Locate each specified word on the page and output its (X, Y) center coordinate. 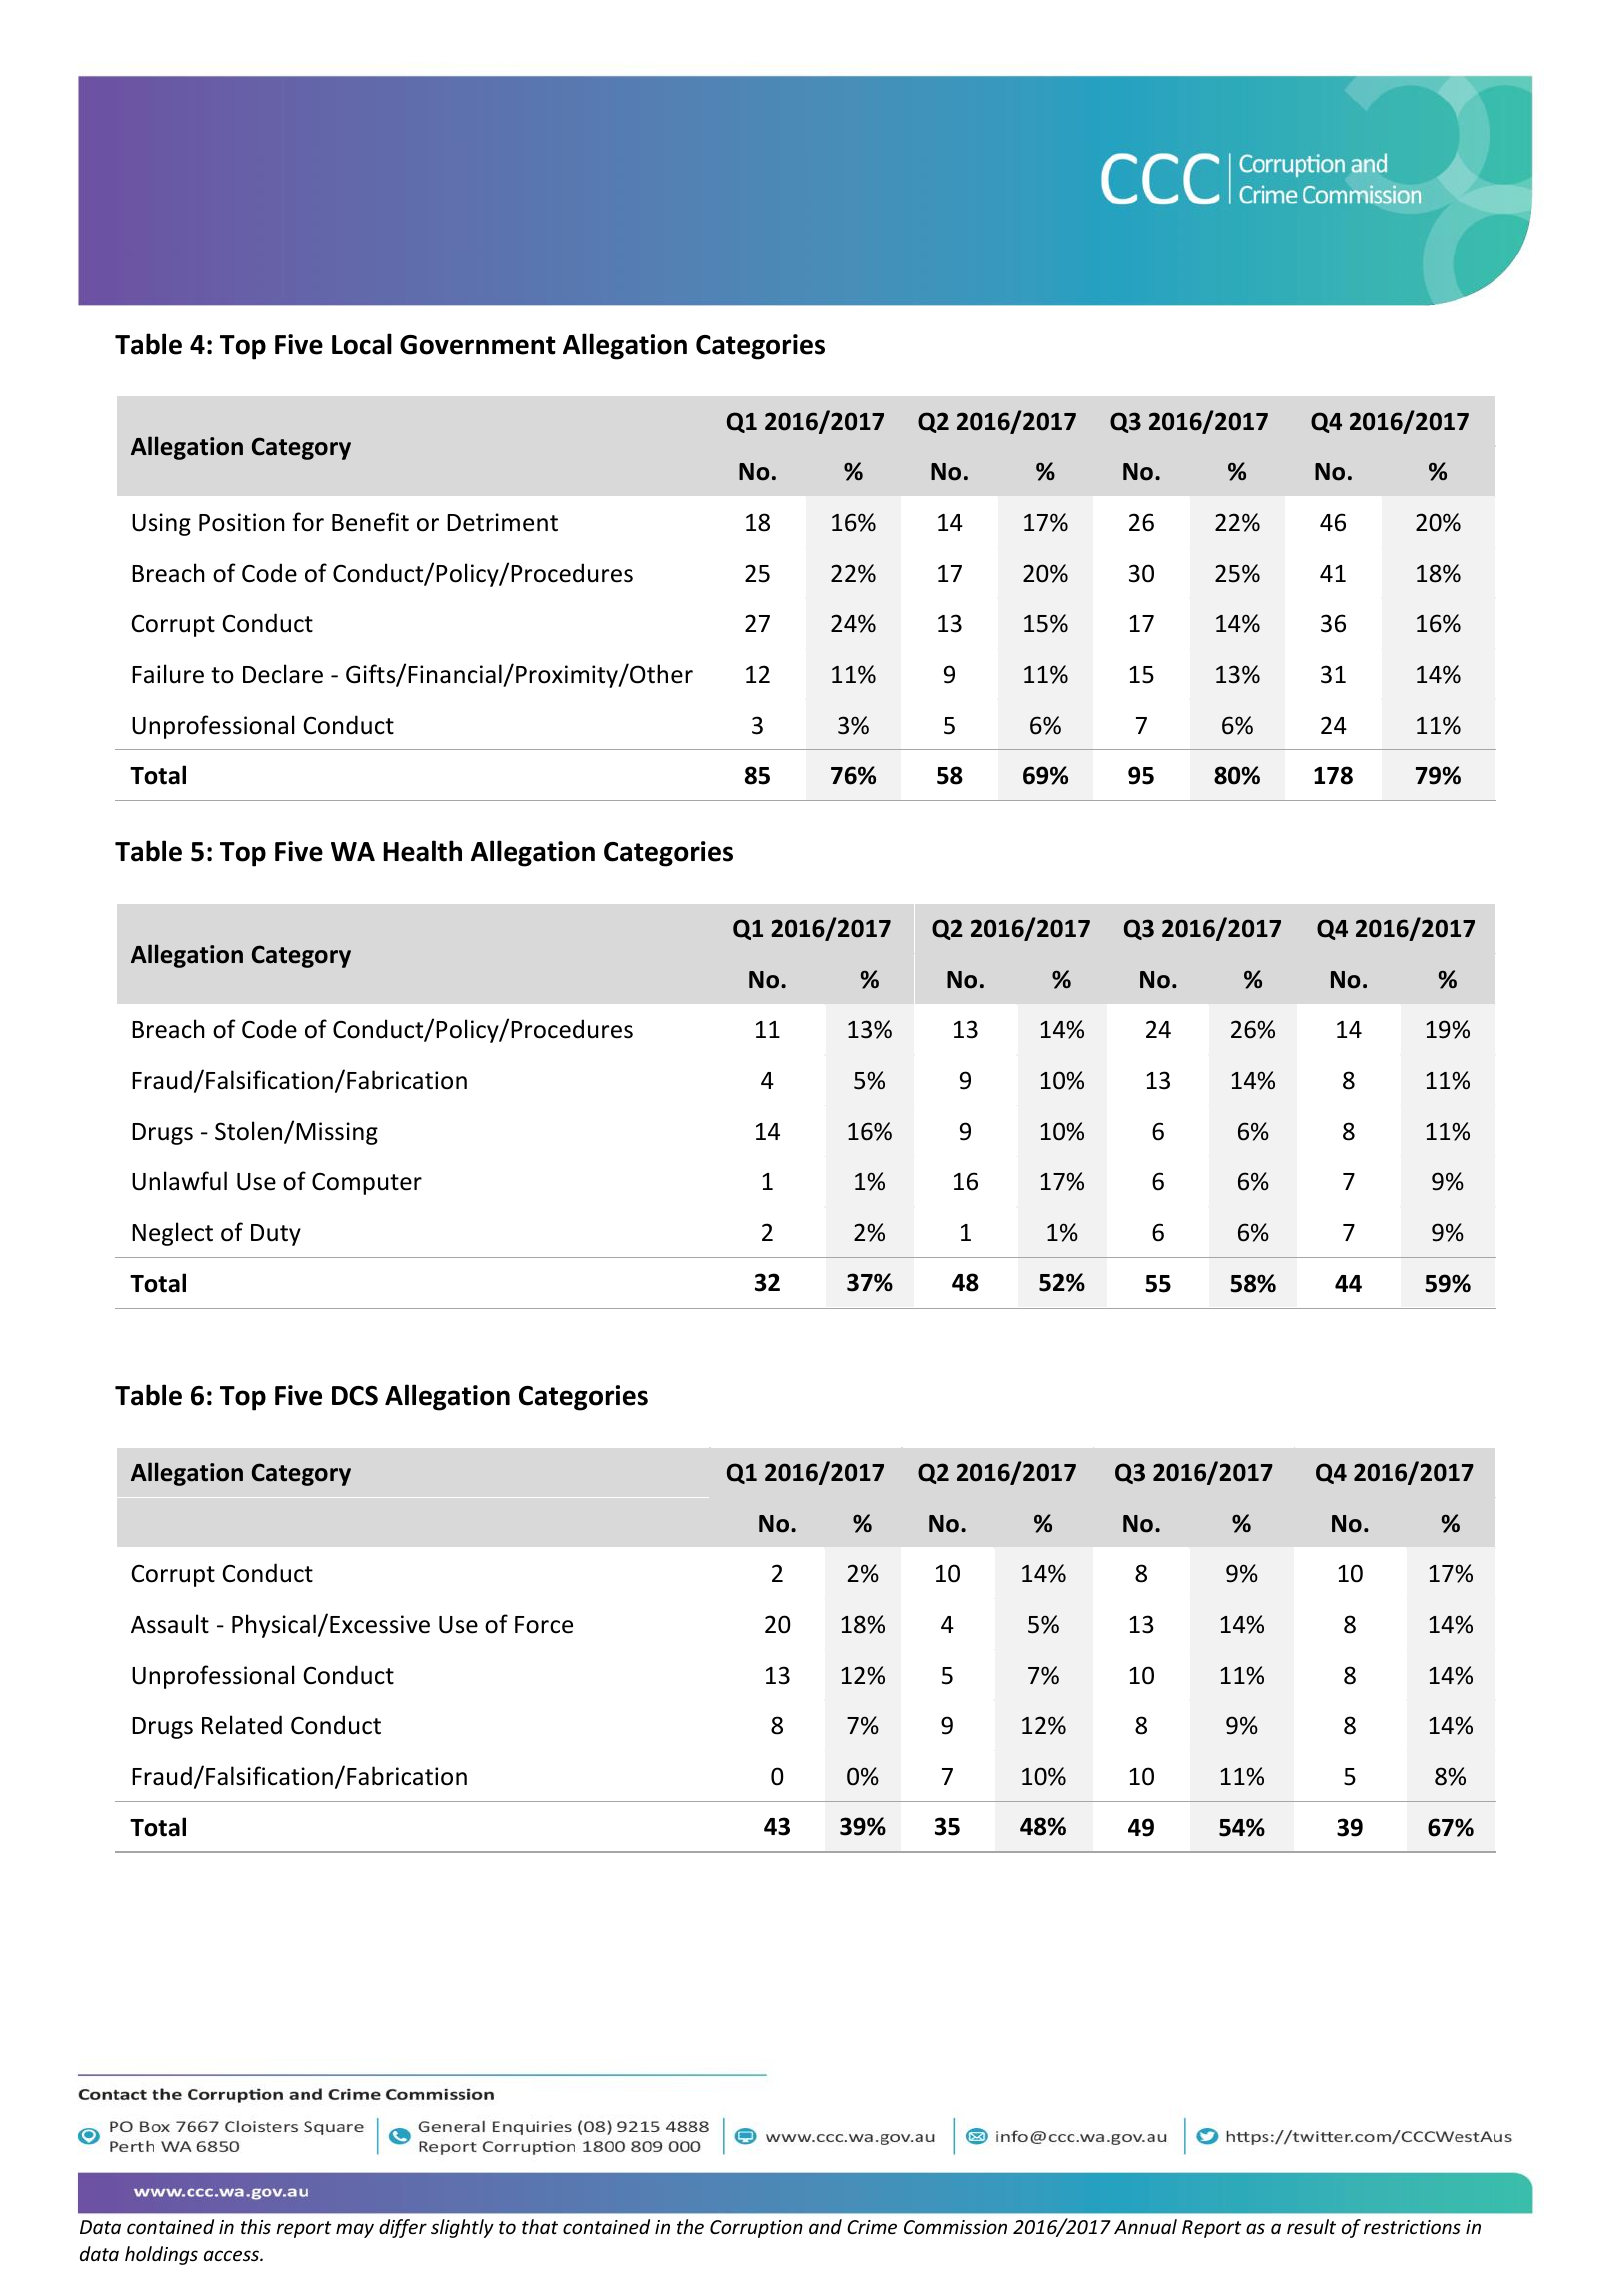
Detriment (502, 522)
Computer (367, 1184)
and (825, 2226)
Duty (276, 1235)
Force (544, 1625)
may (355, 2230)
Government (478, 345)
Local (362, 344)
